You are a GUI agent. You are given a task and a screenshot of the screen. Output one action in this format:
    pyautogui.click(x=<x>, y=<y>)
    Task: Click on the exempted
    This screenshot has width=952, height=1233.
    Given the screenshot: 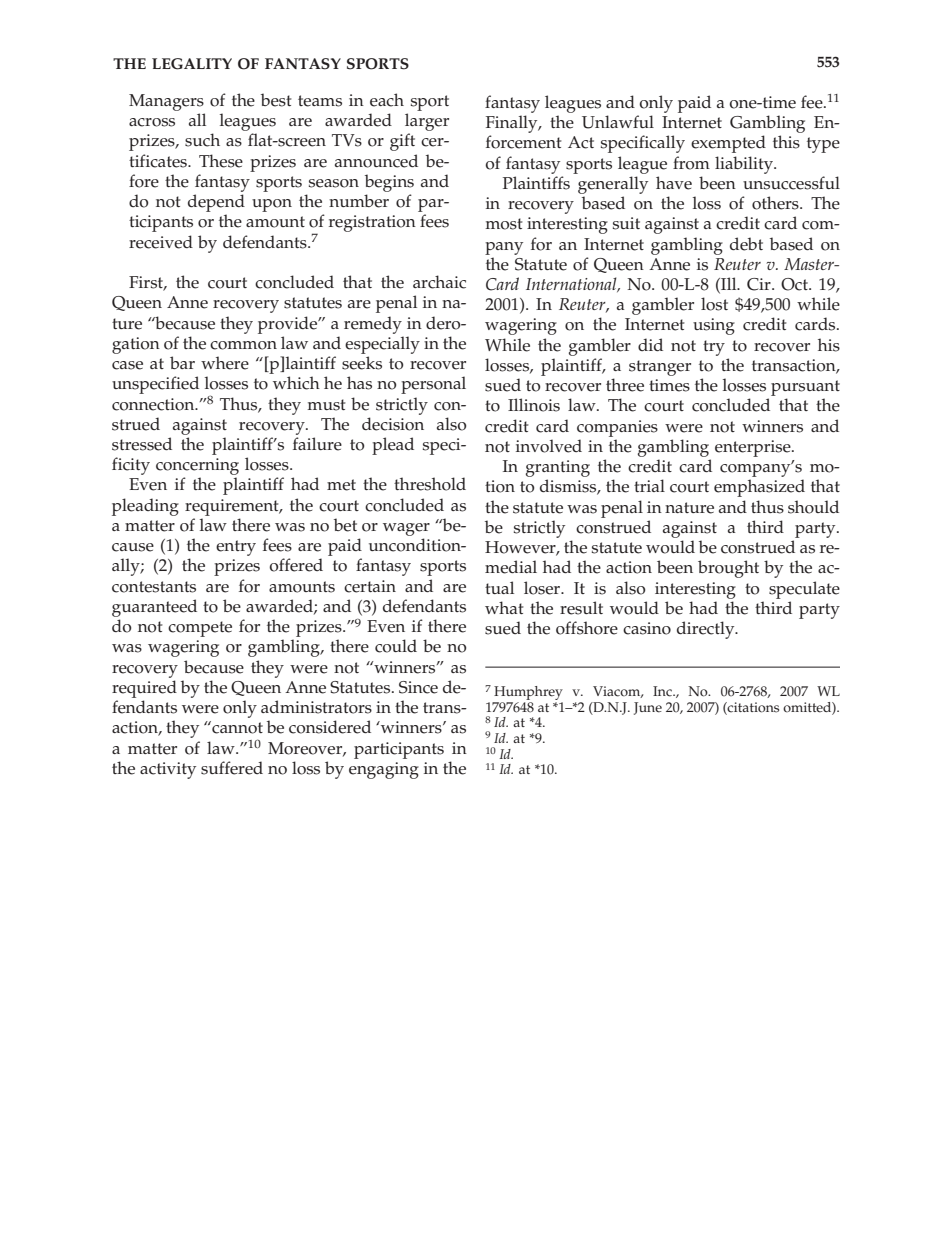 What is the action you would take?
    pyautogui.click(x=728, y=144)
